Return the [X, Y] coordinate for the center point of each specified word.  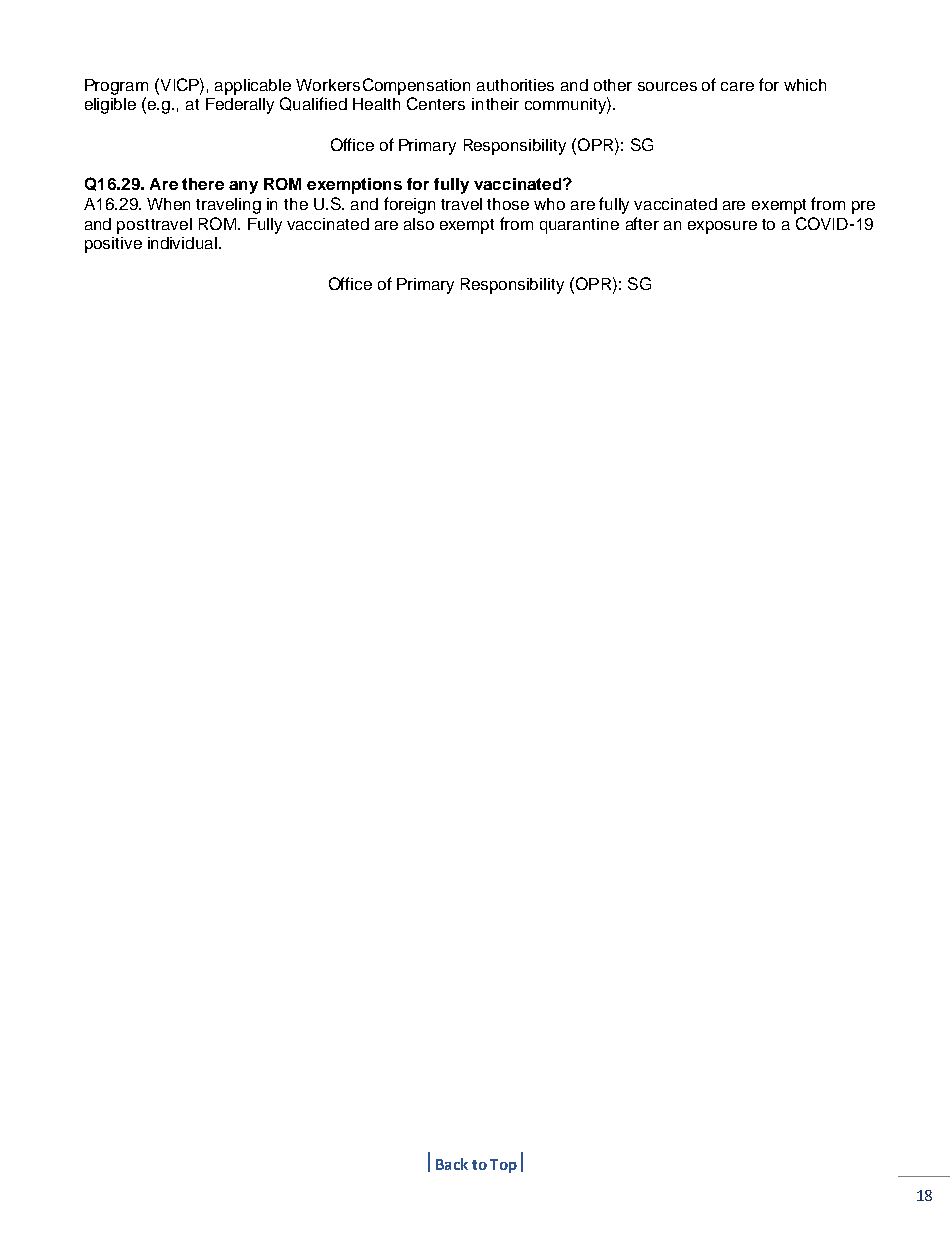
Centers [436, 103]
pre [863, 207]
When [168, 204]
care [737, 86]
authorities [515, 85]
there [203, 184]
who [549, 204]
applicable [253, 87]
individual [182, 243]
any [243, 187]
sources [667, 86]
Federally [240, 106]
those [508, 204]
